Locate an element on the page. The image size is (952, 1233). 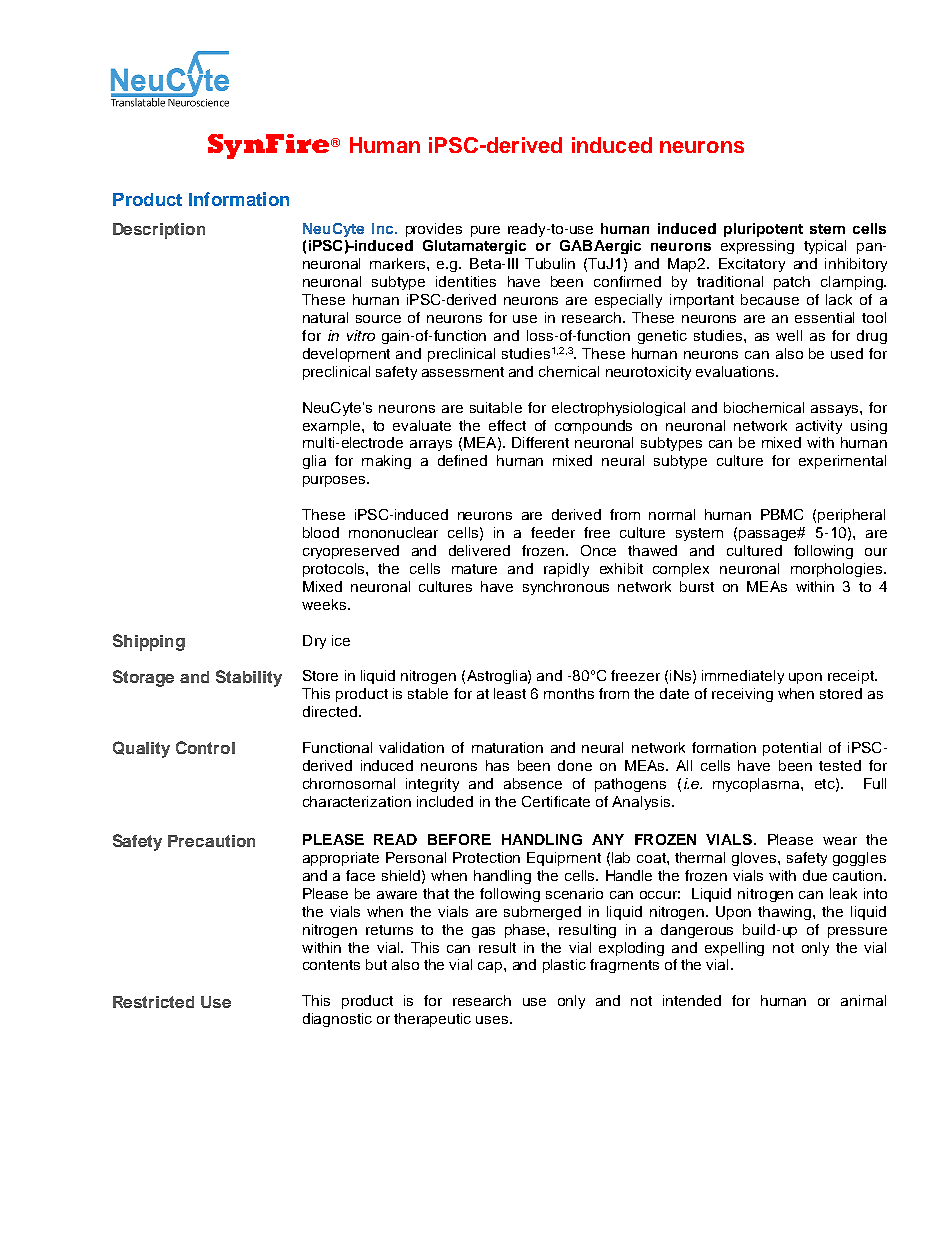
example is located at coordinates (333, 427).
